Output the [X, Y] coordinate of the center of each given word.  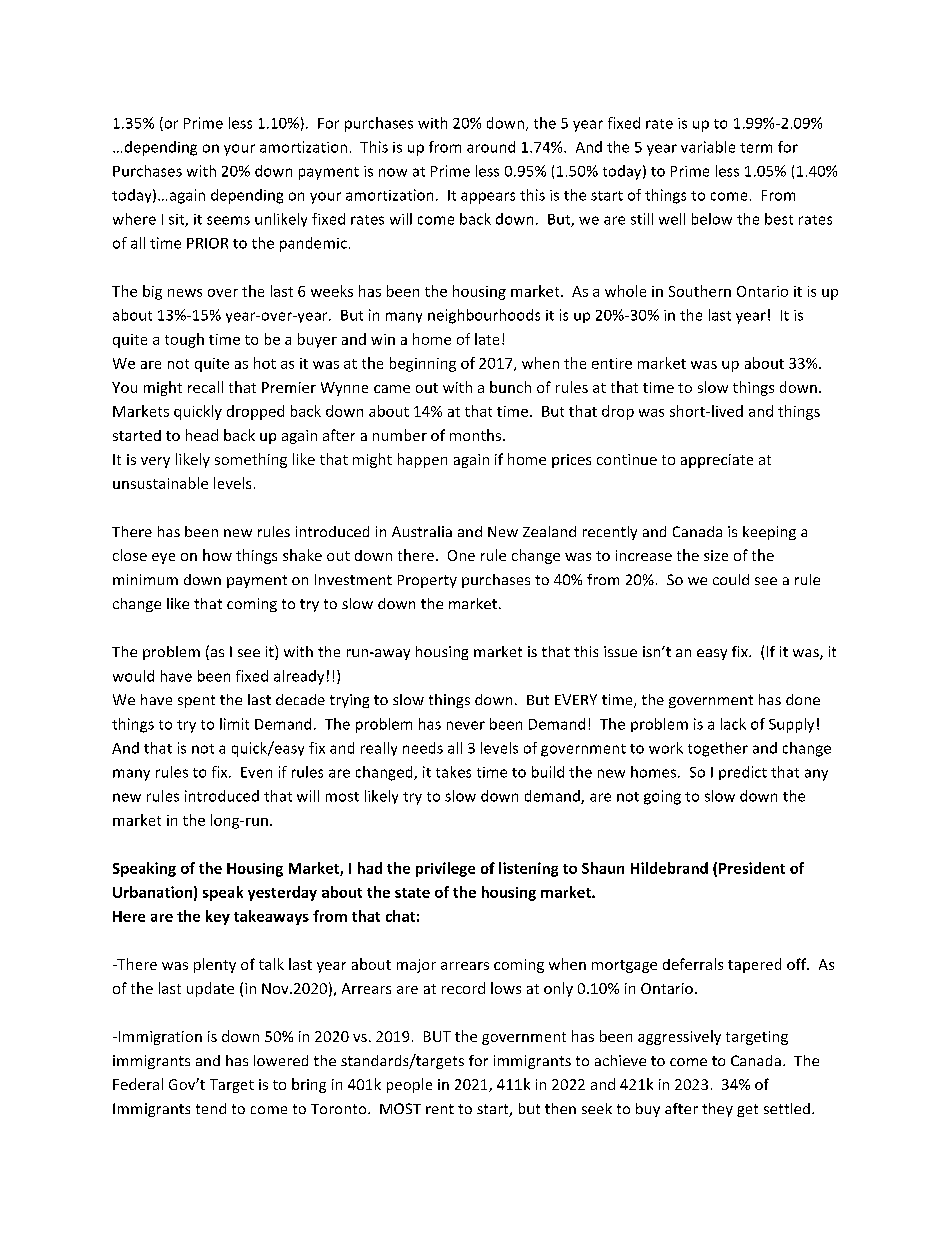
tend [211, 1108]
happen [422, 460]
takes [453, 772]
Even [256, 772]
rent [440, 1109]
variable [708, 147]
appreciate [717, 461]
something [251, 460]
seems [228, 220]
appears [488, 198]
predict [743, 773]
